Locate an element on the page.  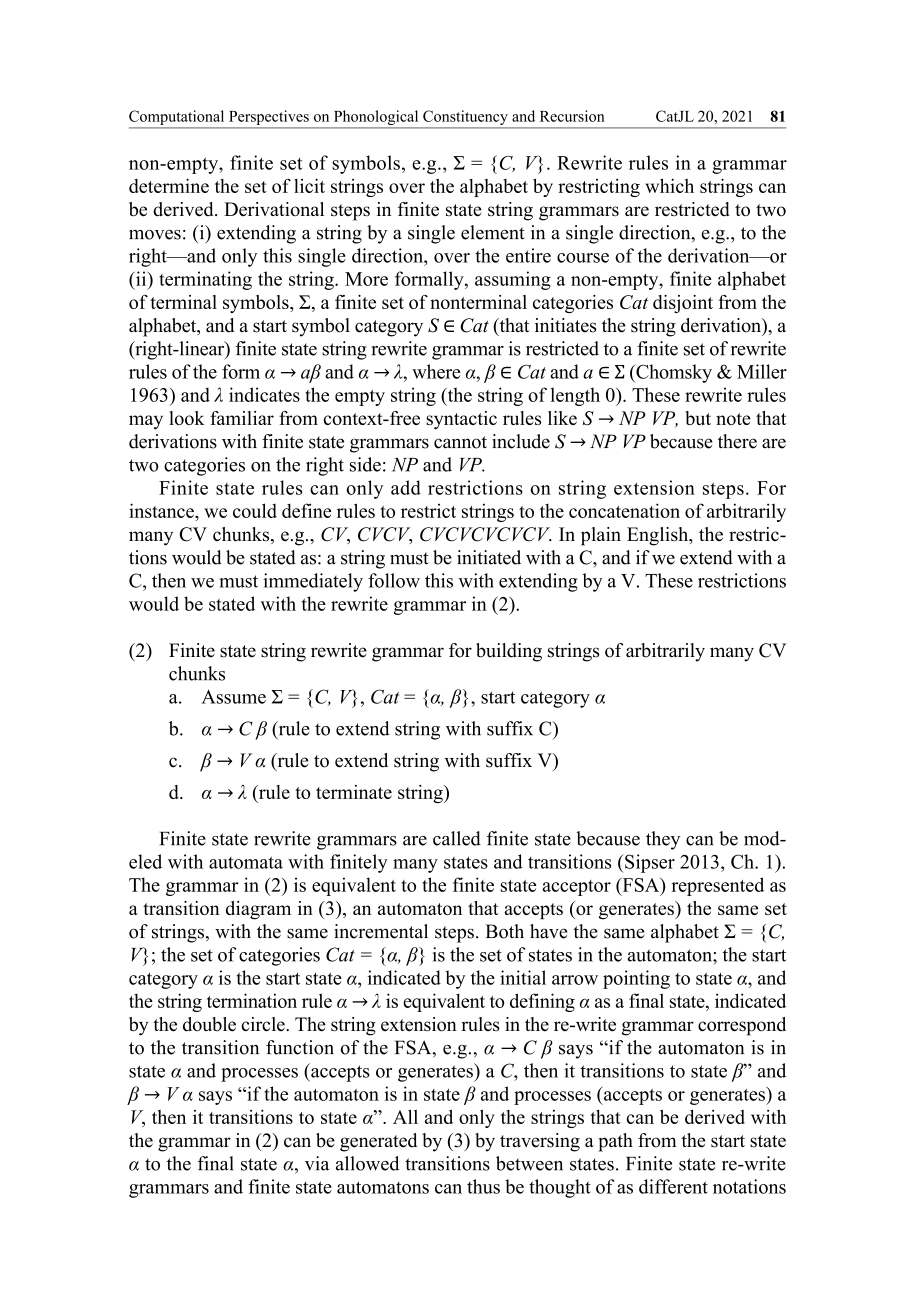
which is located at coordinates (669, 185).
